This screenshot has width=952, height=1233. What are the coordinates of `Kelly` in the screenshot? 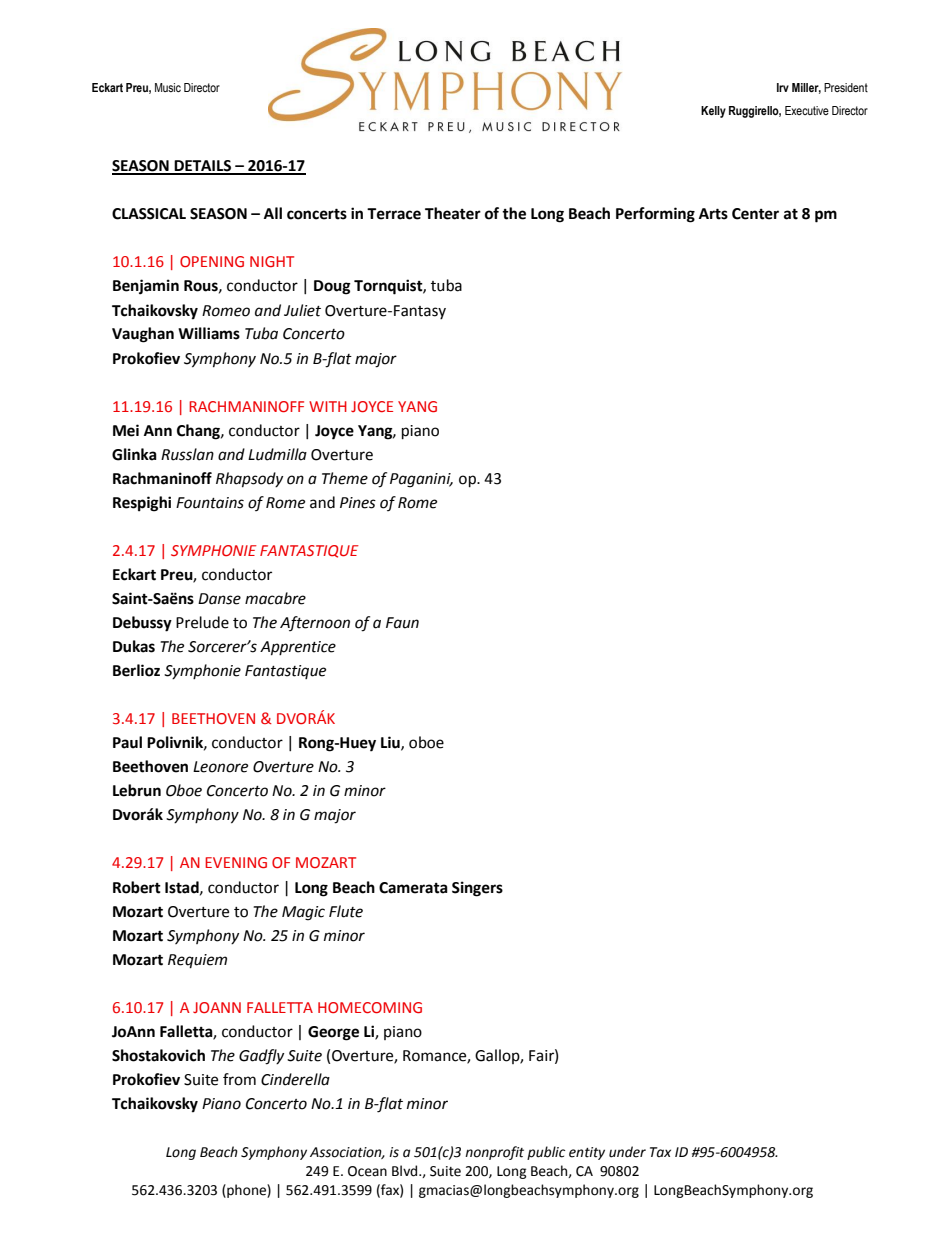 It's located at (713, 112).
